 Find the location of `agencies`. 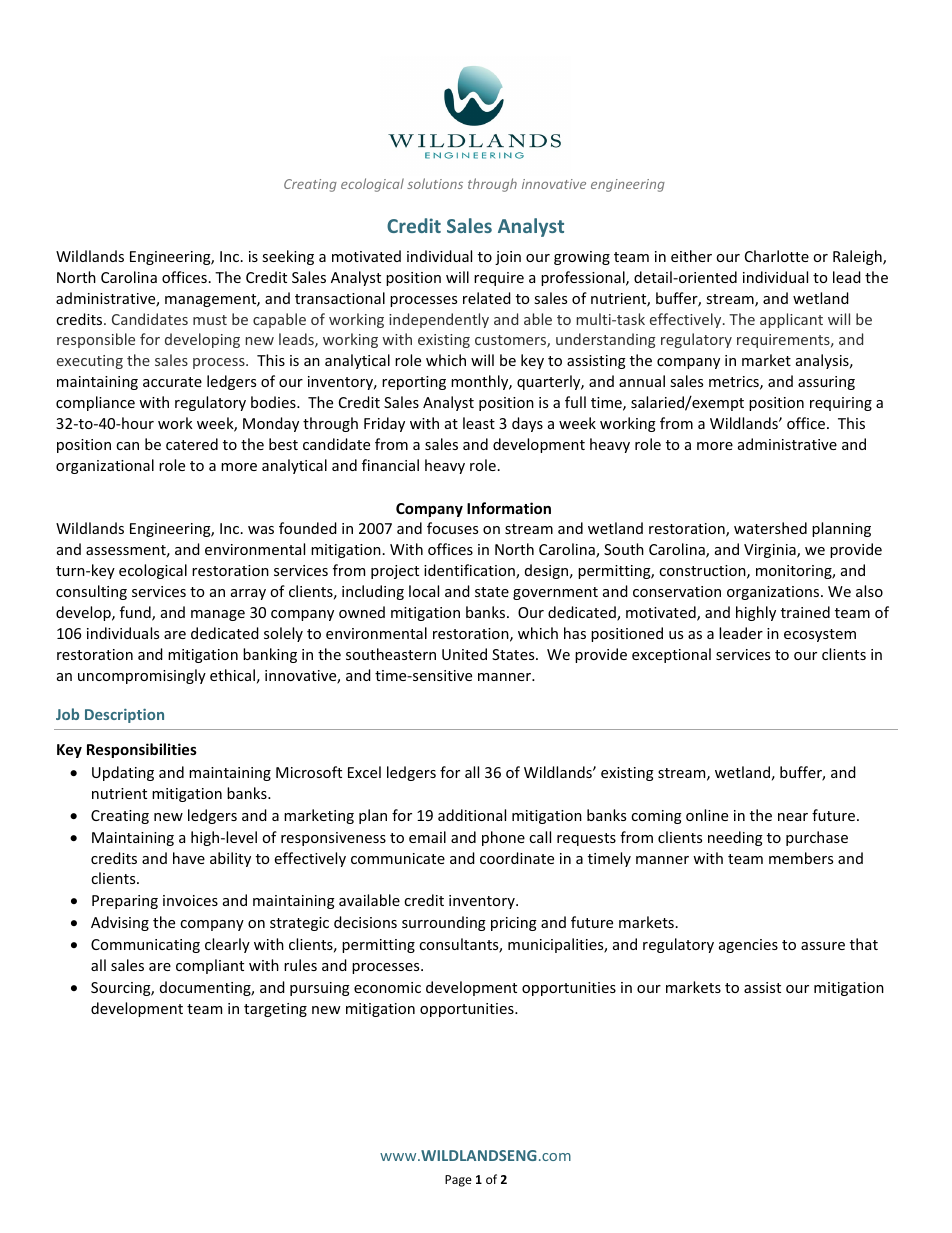

agencies is located at coordinates (748, 946).
